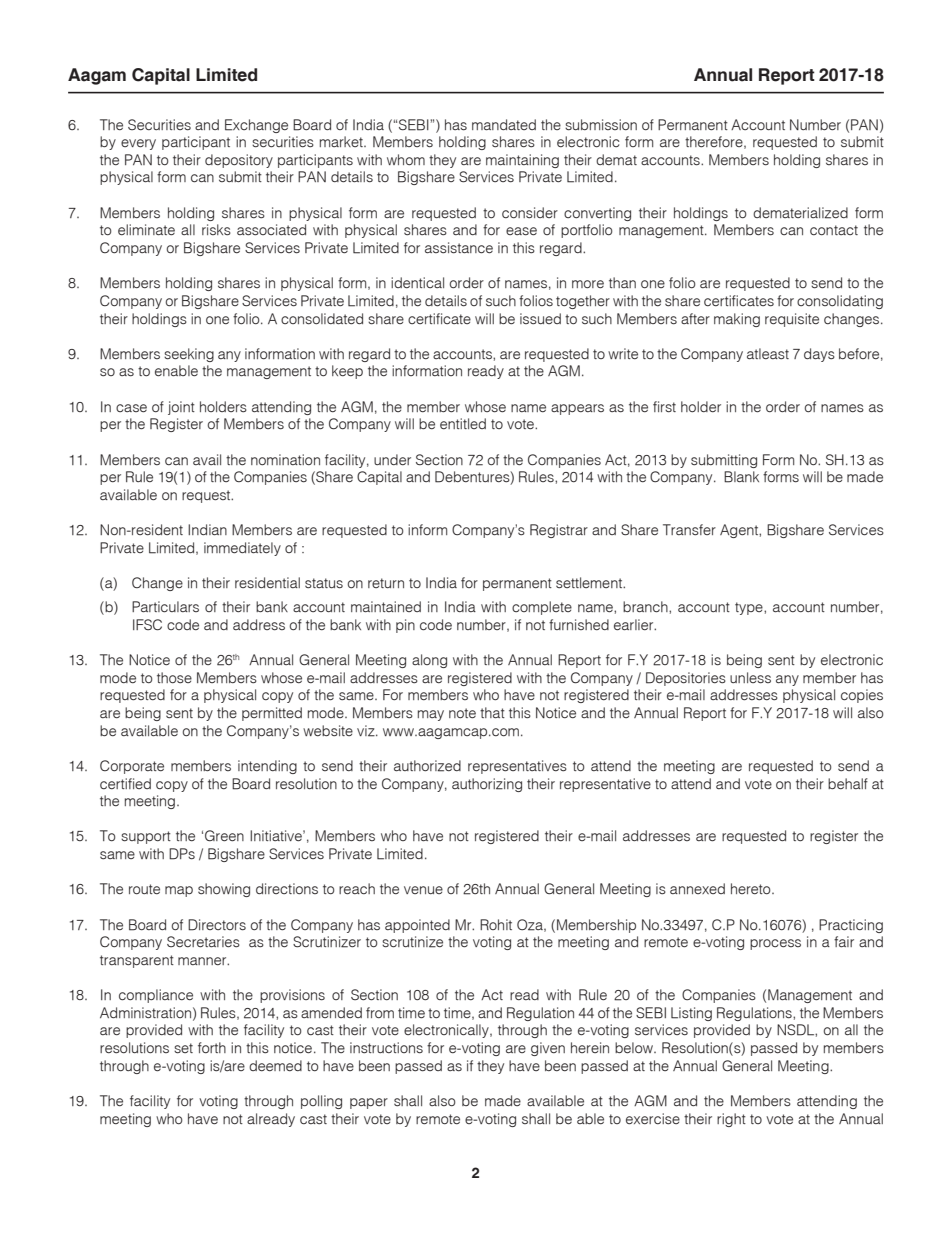  Describe the element at coordinates (212, 1047) in the screenshot. I see `forth` at that location.
